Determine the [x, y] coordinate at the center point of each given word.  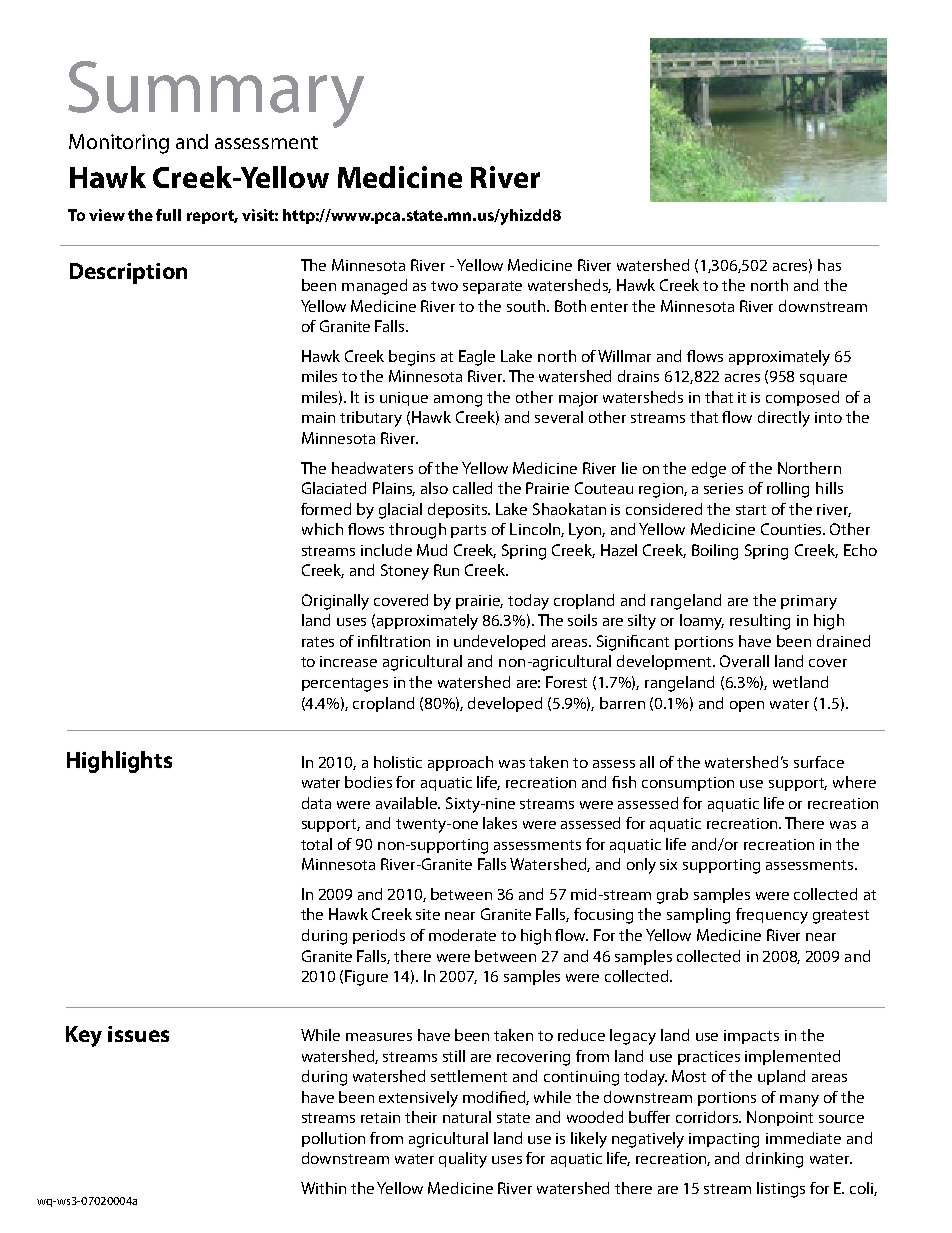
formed [326, 509]
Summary [216, 94]
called [472, 488]
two [444, 286]
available [408, 803]
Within [323, 1188]
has [829, 265]
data [316, 803]
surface [819, 762]
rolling [788, 490]
